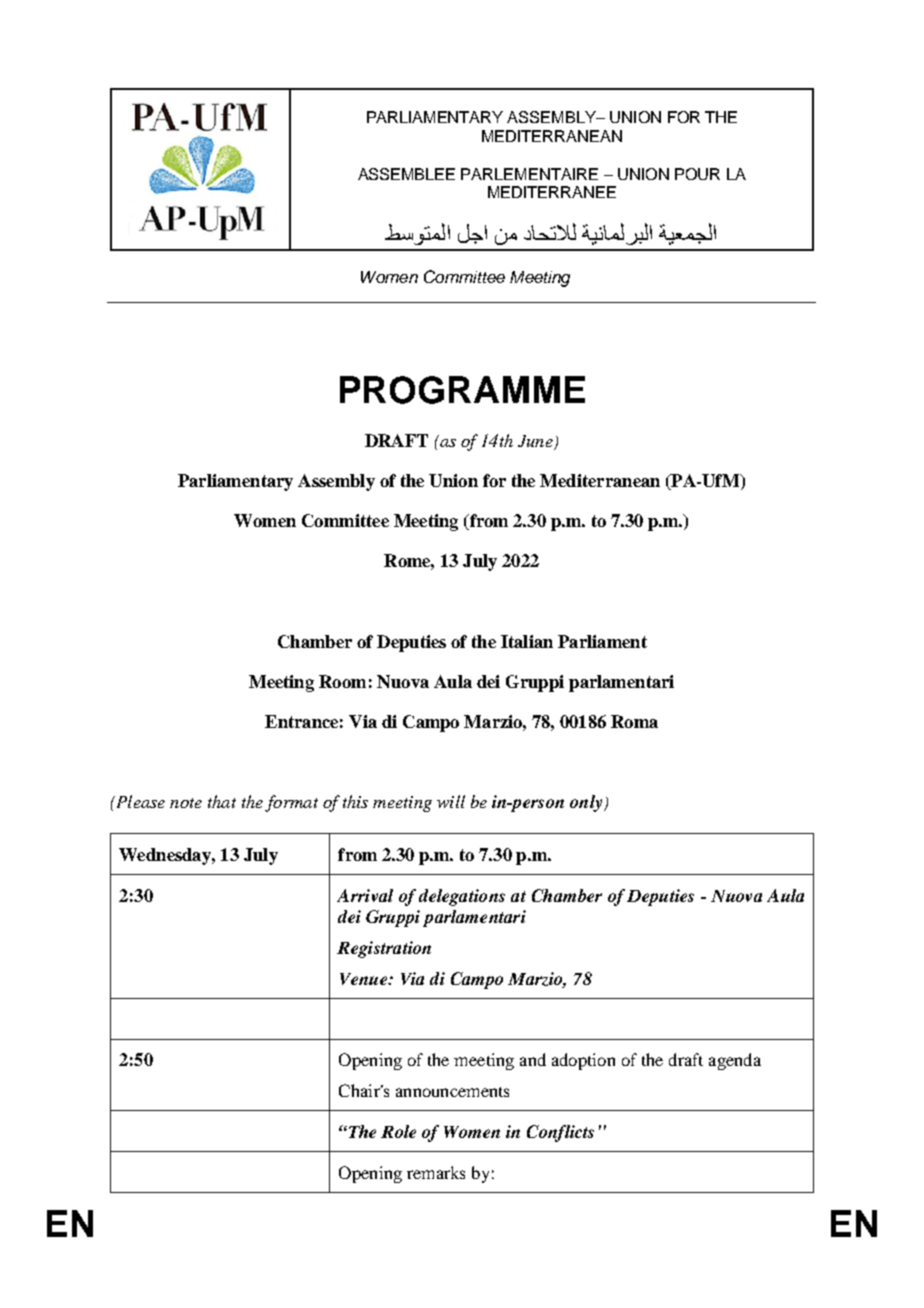 The image size is (924, 1308). What do you see at coordinates (634, 721) in the image?
I see `Roma` at bounding box center [634, 721].
